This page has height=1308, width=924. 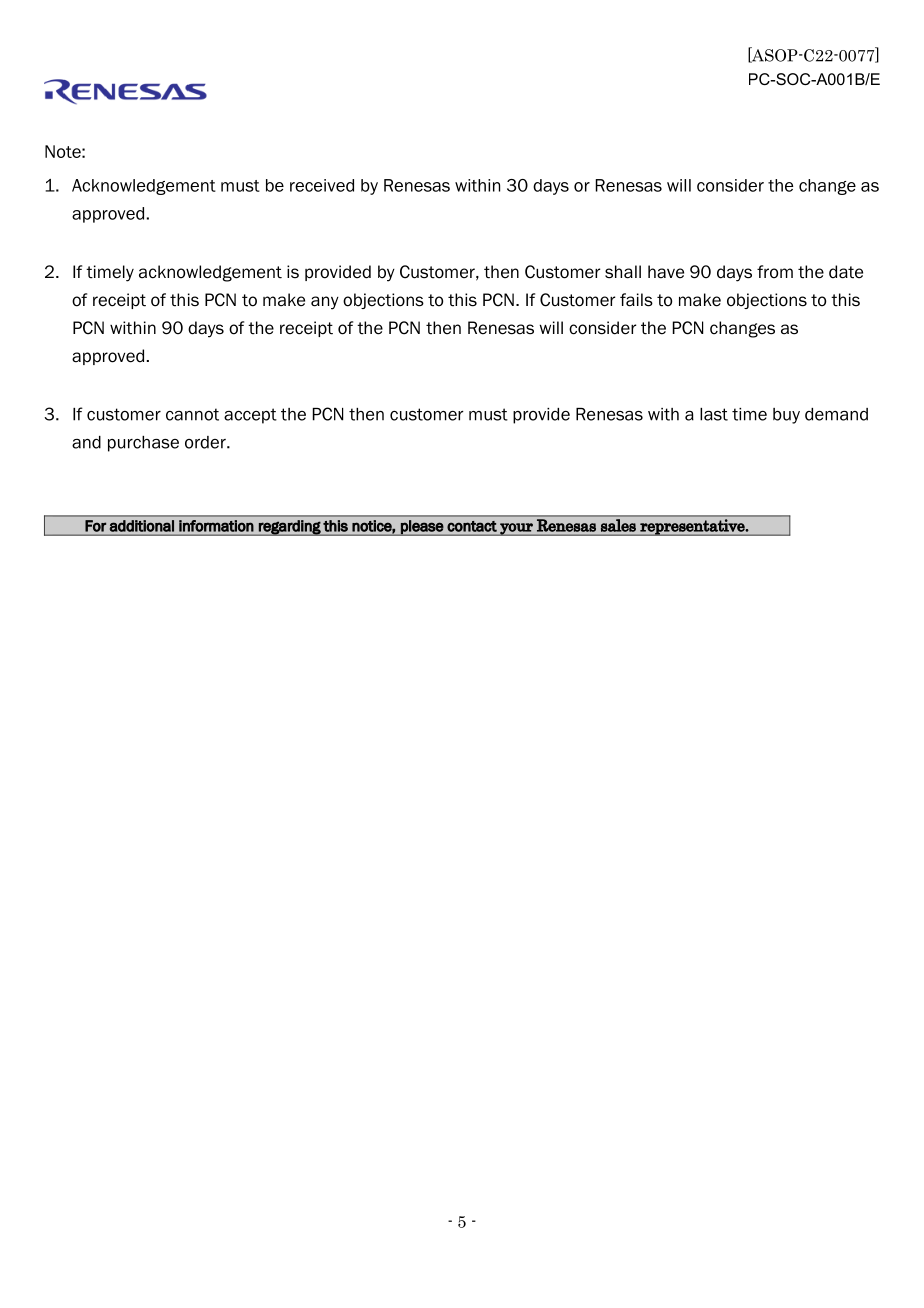 What do you see at coordinates (636, 300) in the page?
I see `fails` at bounding box center [636, 300].
